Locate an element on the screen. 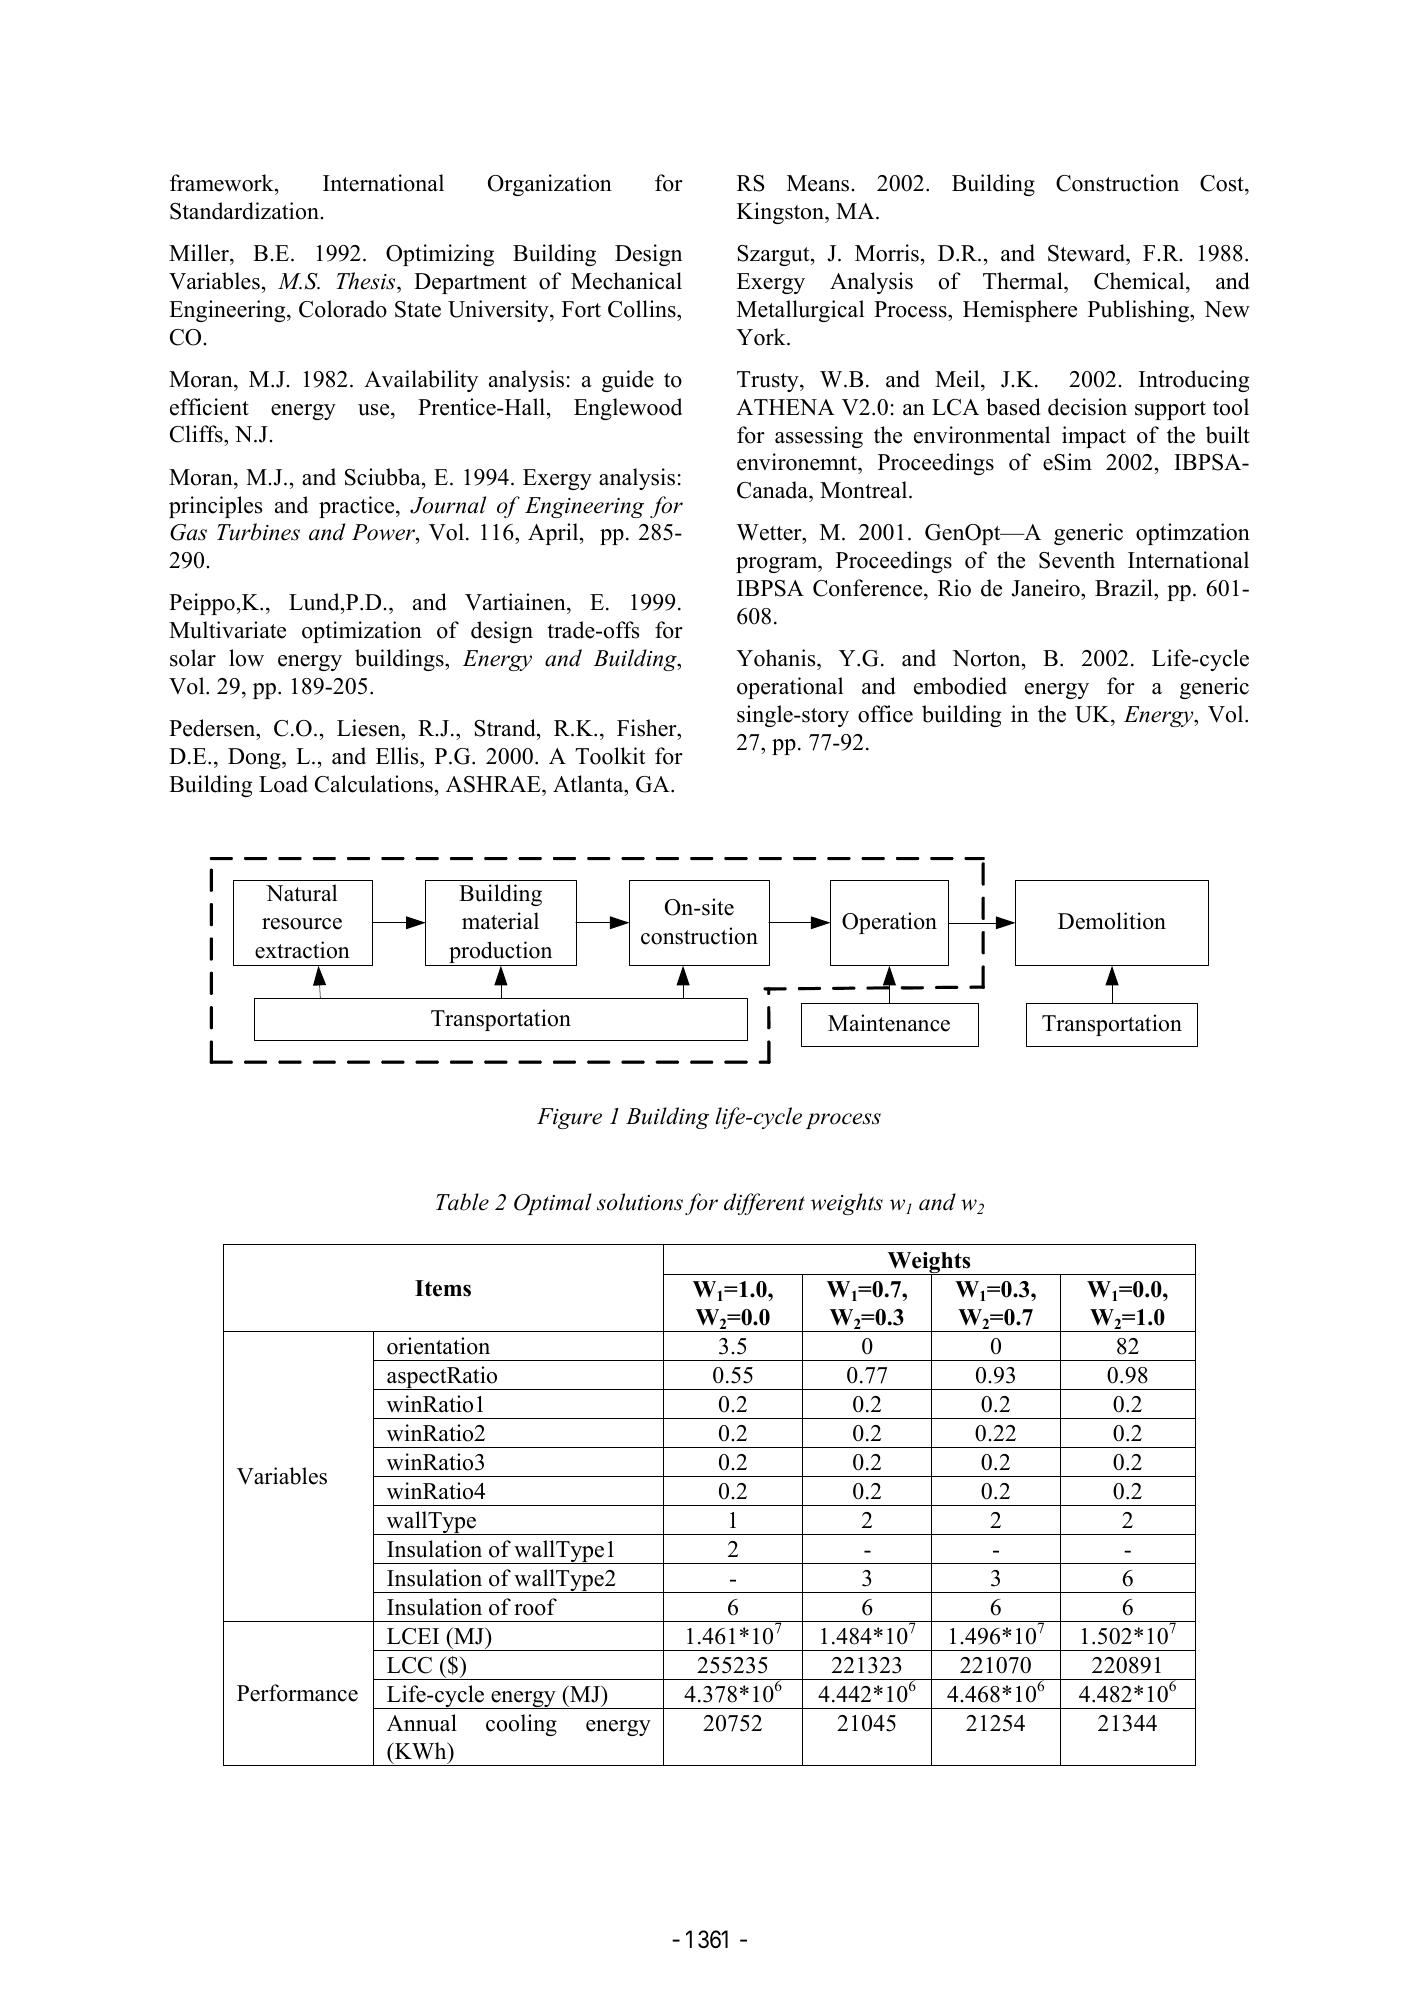 The image size is (1418, 2006). different is located at coordinates (764, 1204).
